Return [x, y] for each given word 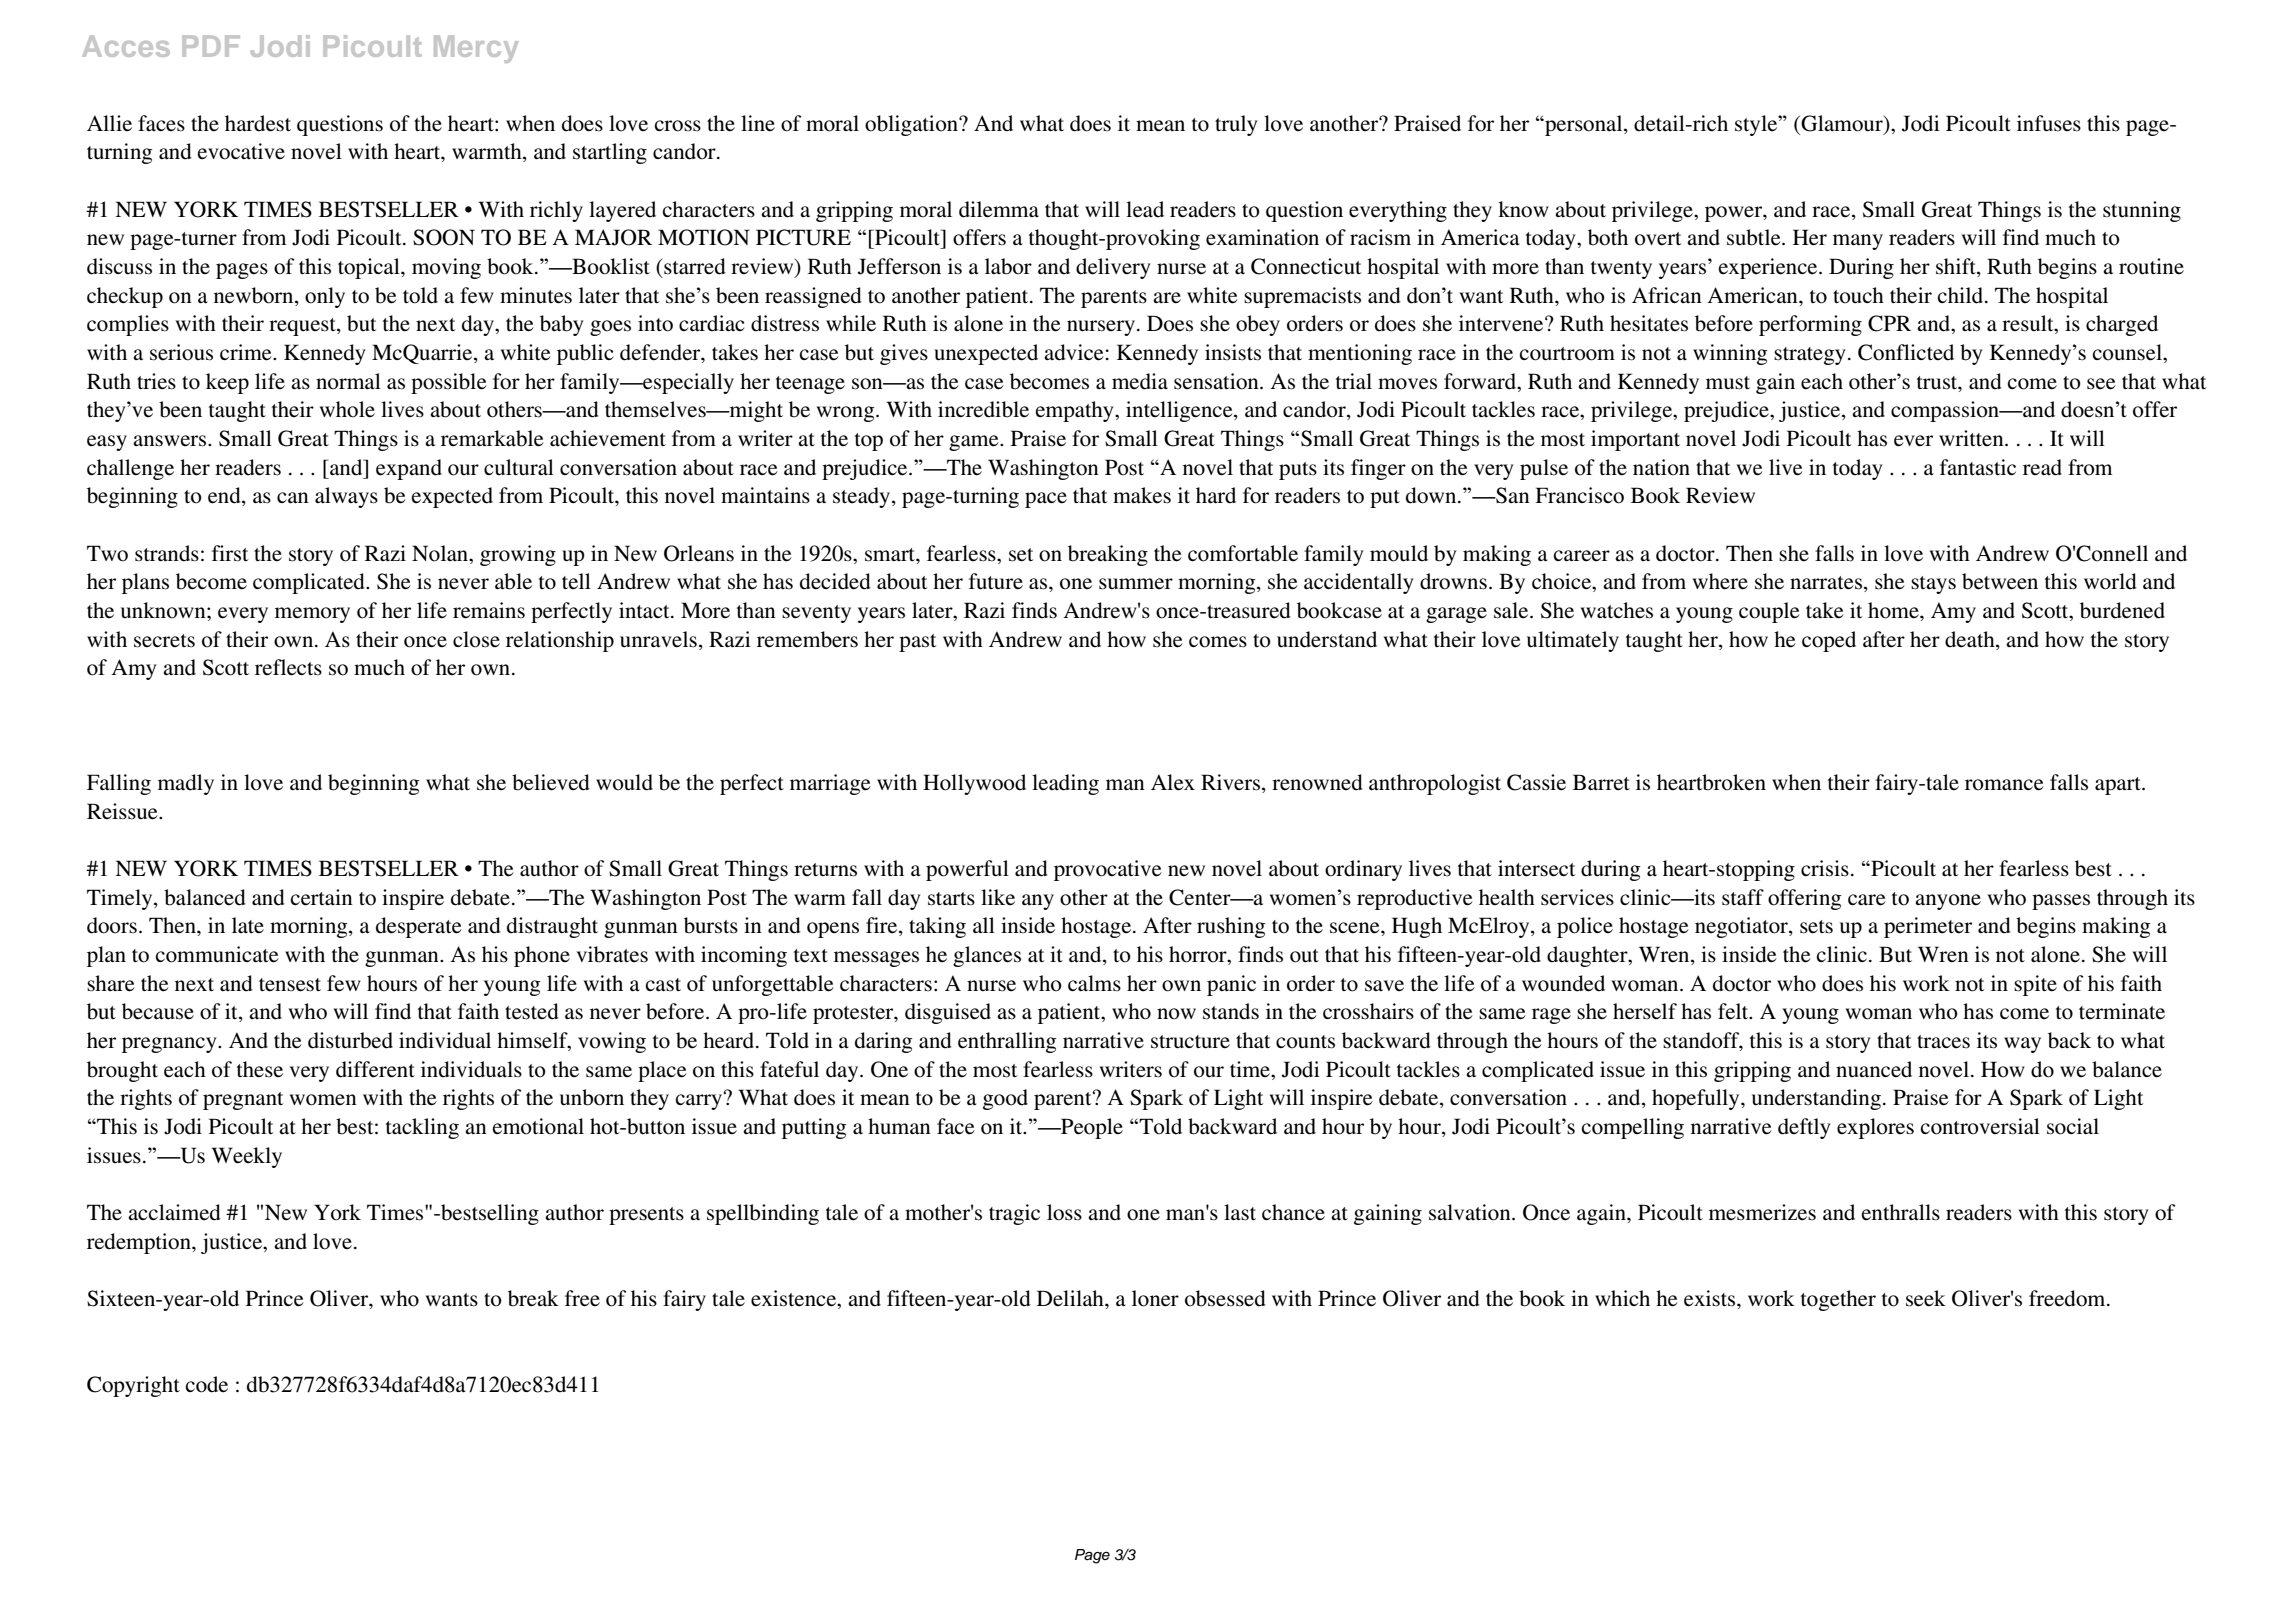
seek [1926, 1298]
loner [1155, 1298]
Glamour [1842, 123]
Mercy [476, 49]
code [207, 1384]
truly [1236, 125]
